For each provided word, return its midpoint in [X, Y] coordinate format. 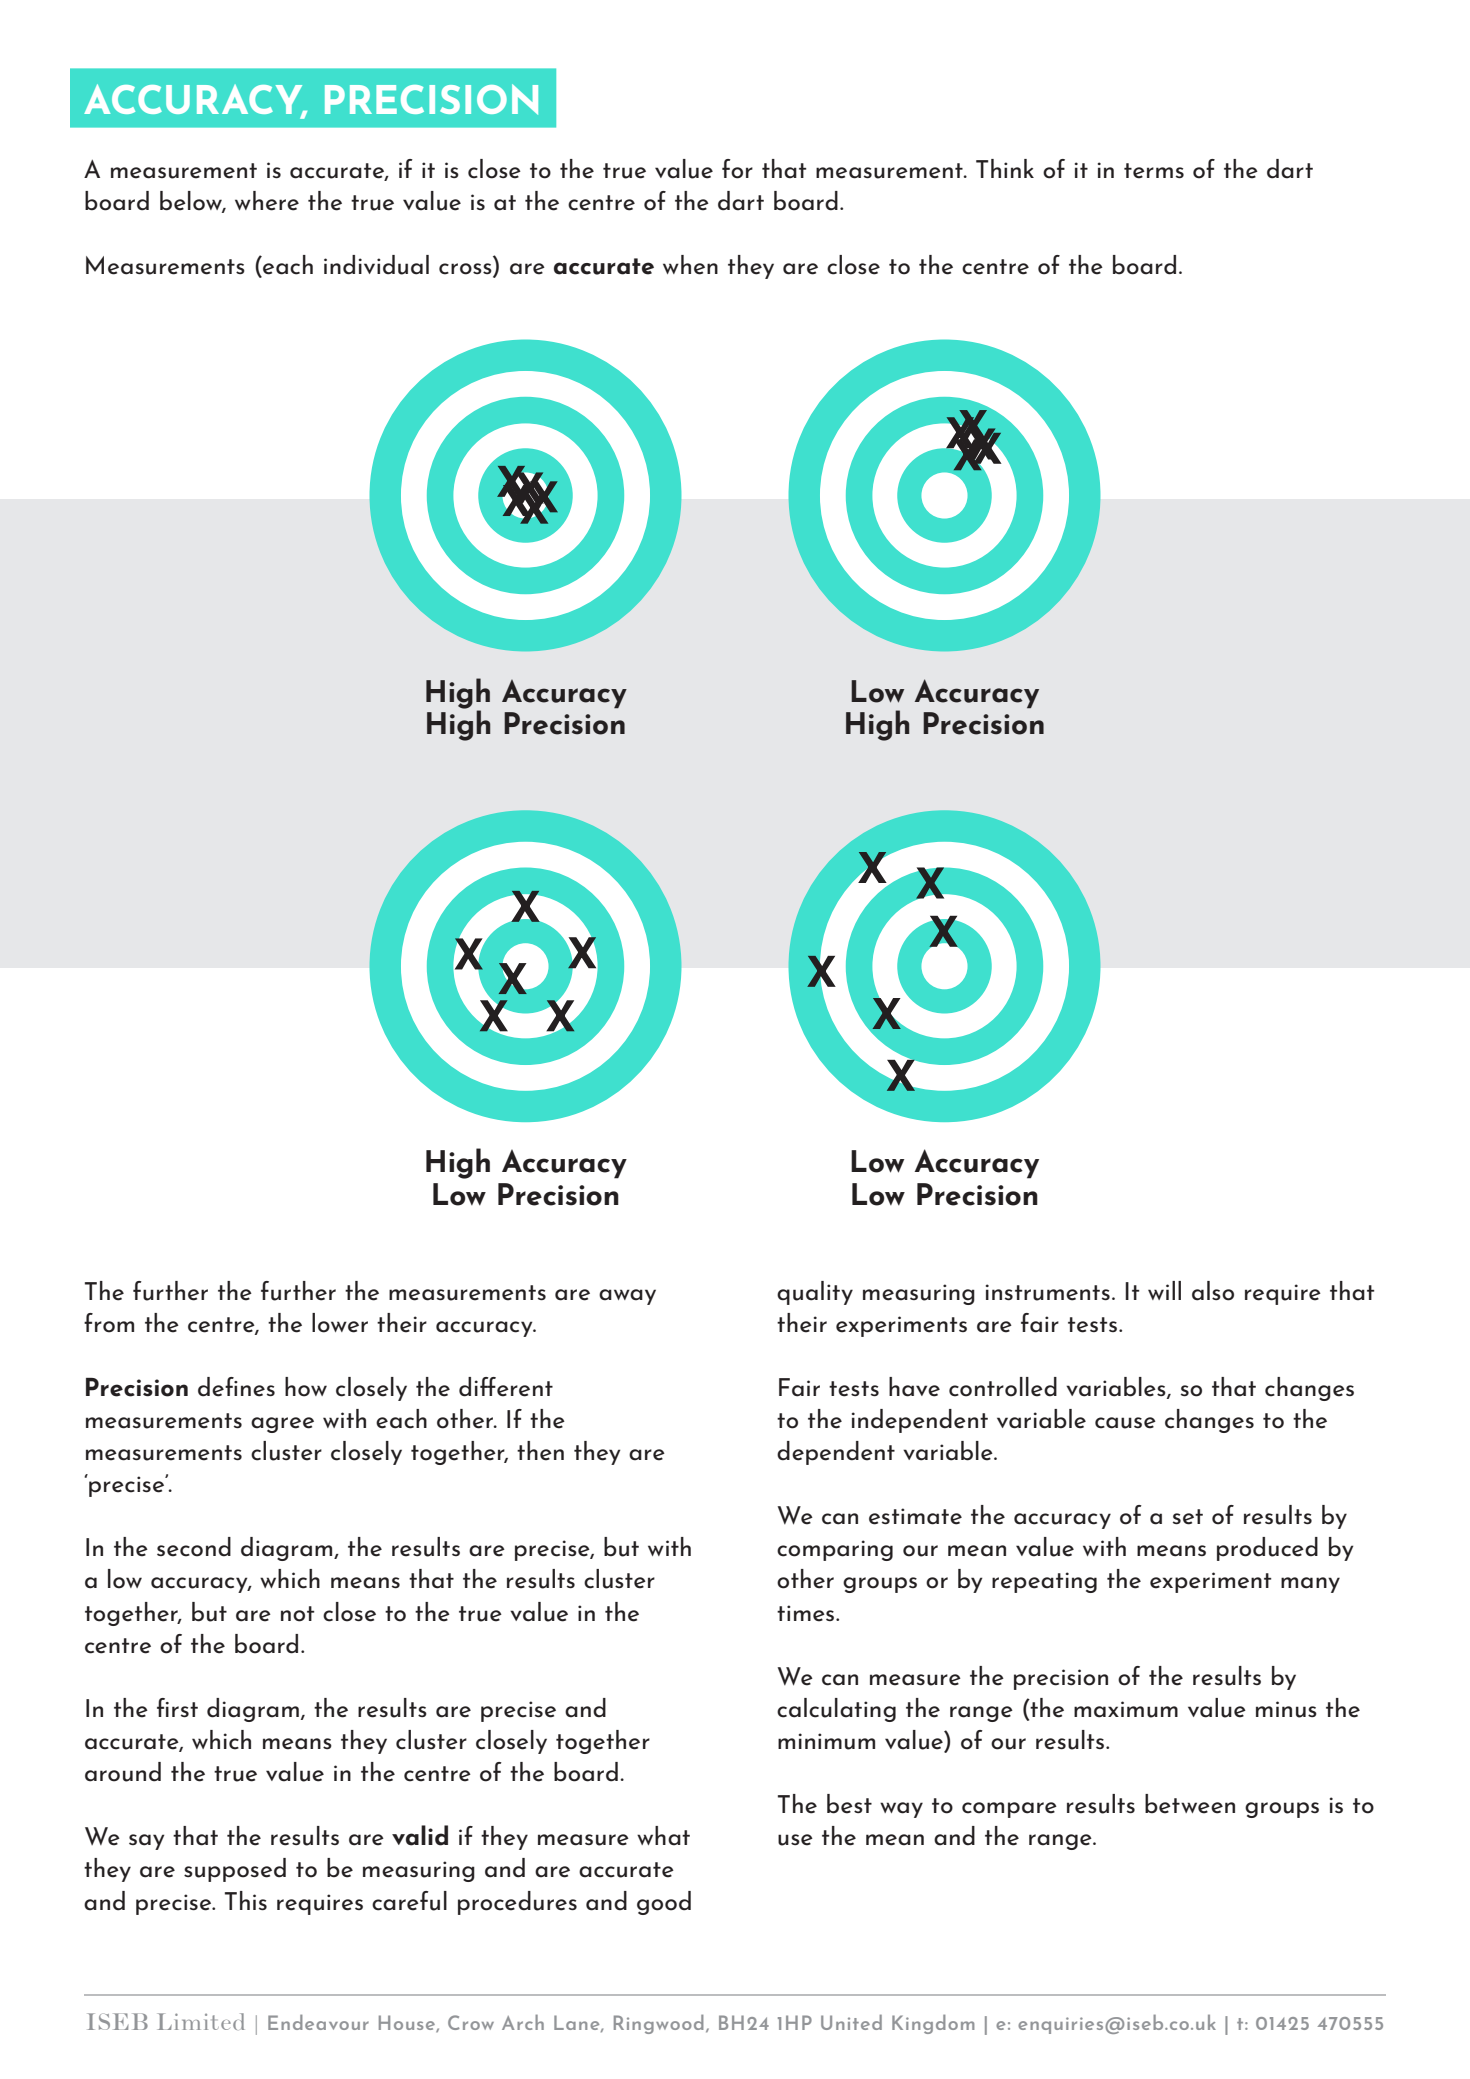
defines [236, 1387]
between [1190, 1804]
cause [1125, 1423]
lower [340, 1323]
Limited [201, 2021]
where [267, 201]
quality [815, 1293]
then [540, 1451]
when [690, 265]
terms [1154, 171]
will [1164, 1290]
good [664, 1903]
